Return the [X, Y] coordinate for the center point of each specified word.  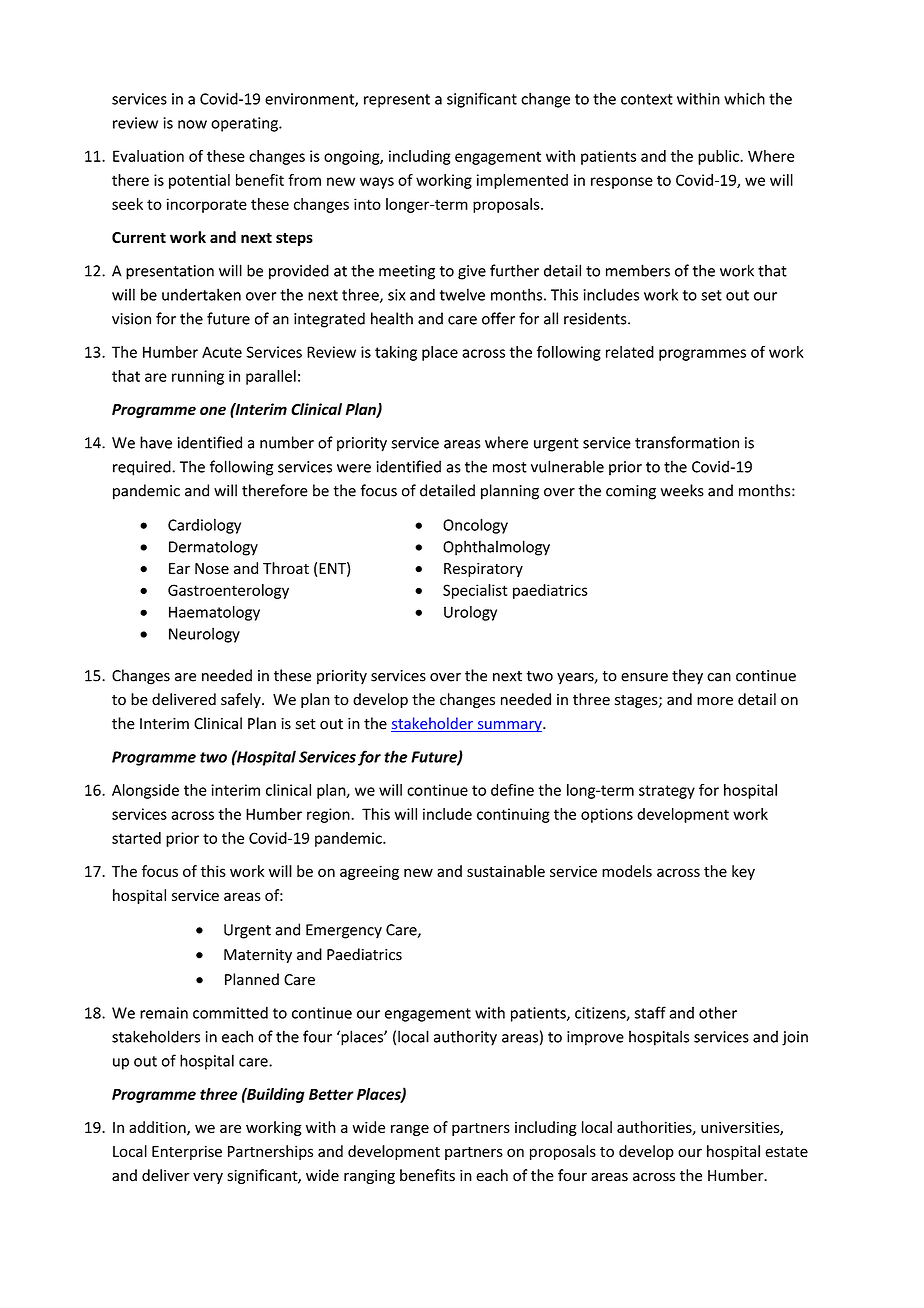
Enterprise [187, 1152]
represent [397, 101]
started [136, 838]
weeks [682, 490]
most [510, 467]
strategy [667, 792]
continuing [513, 815]
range [410, 1130]
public [719, 157]
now [192, 124]
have [156, 442]
